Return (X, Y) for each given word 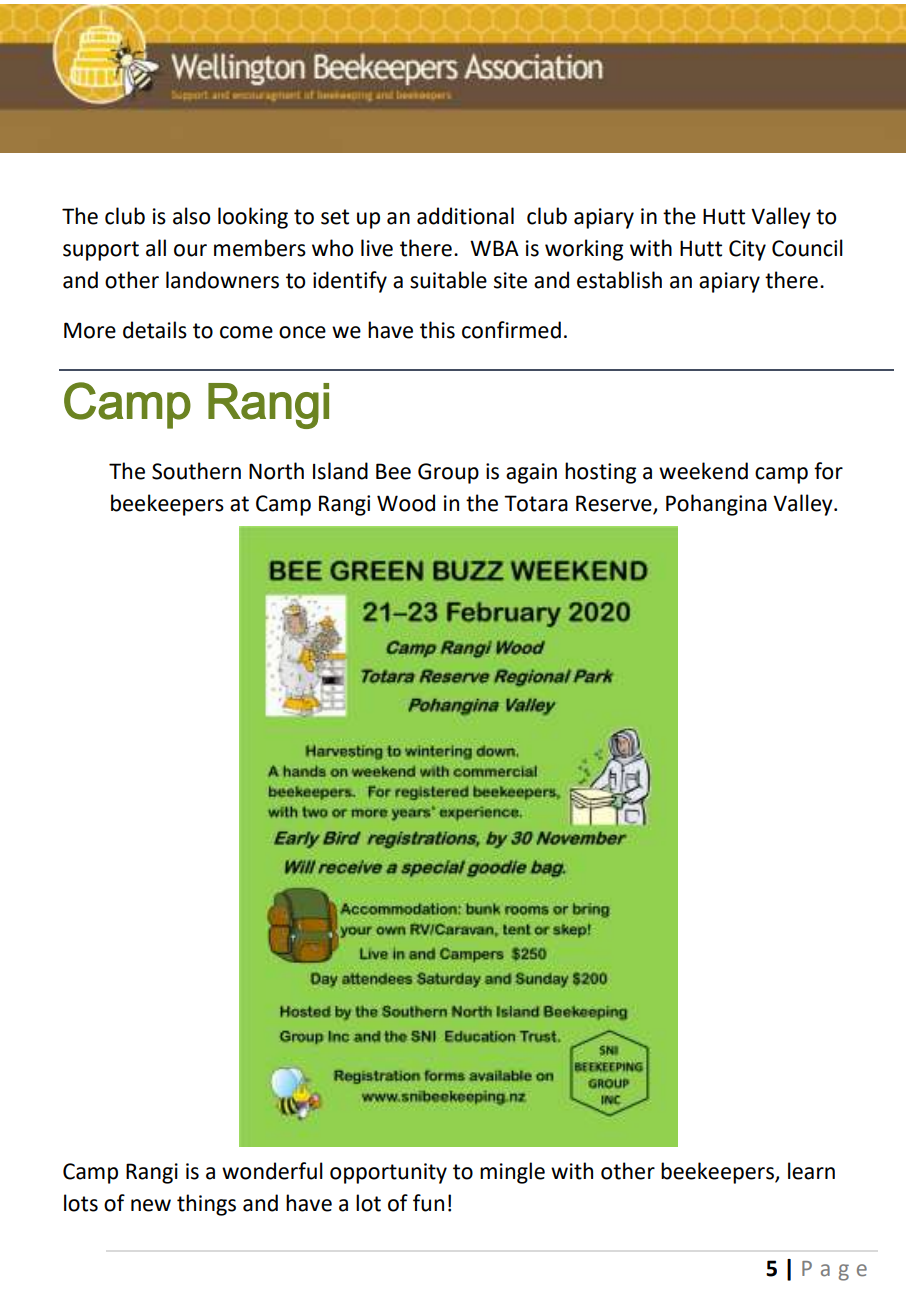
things (206, 1205)
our (190, 250)
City (747, 250)
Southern (196, 471)
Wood (406, 503)
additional (465, 216)
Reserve (615, 504)
